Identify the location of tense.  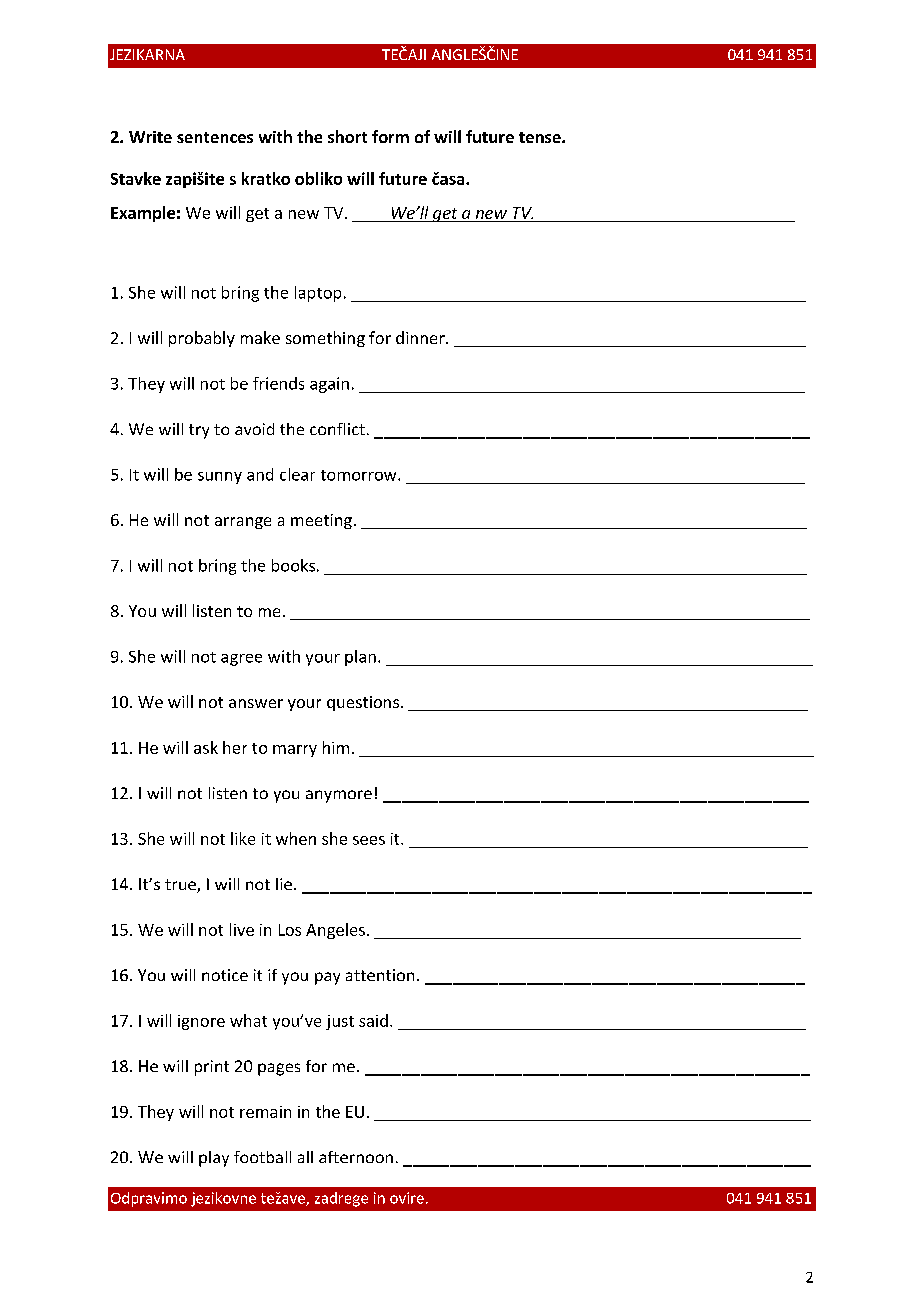
(541, 137).
